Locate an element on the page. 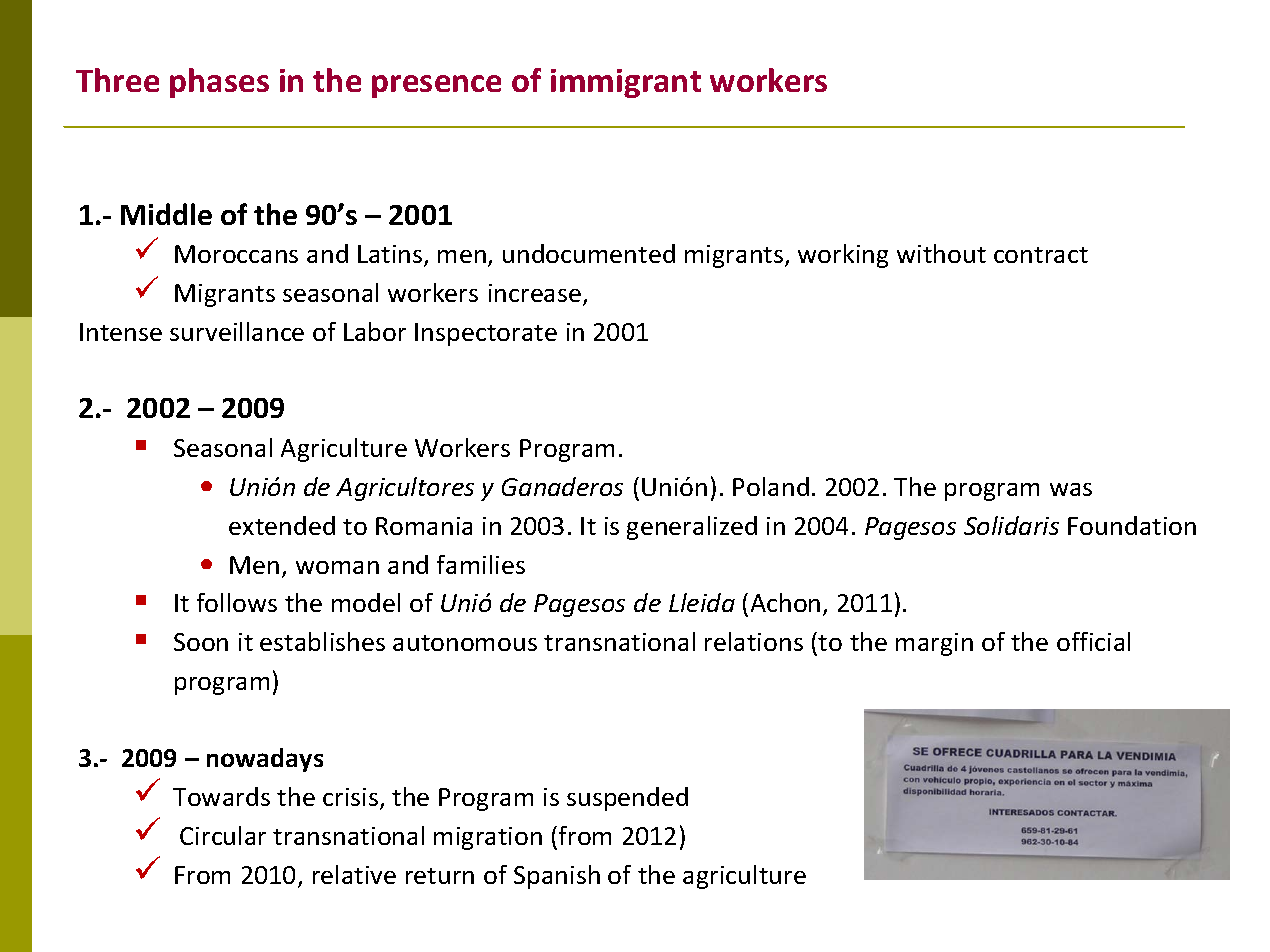 The image size is (1270, 952). extended is located at coordinates (282, 525).
